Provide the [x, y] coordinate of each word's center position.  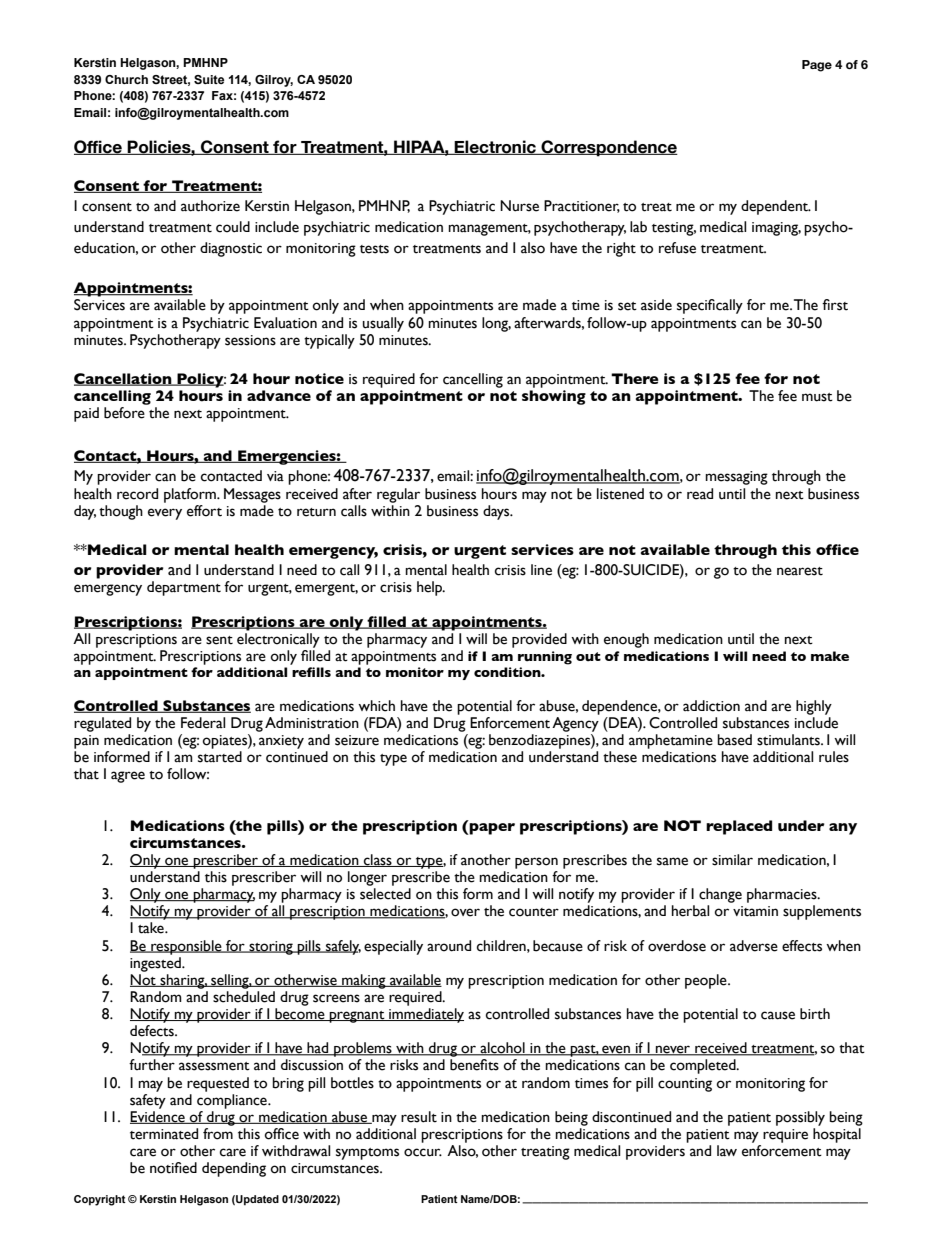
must [817, 397]
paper [491, 827]
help [431, 588]
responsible [186, 947]
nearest [800, 571]
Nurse [519, 206]
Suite [209, 79]
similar [732, 860]
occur [423, 1152]
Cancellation [124, 379]
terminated [164, 1134]
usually [383, 324]
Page [817, 66]
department [184, 588]
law [727, 1151]
